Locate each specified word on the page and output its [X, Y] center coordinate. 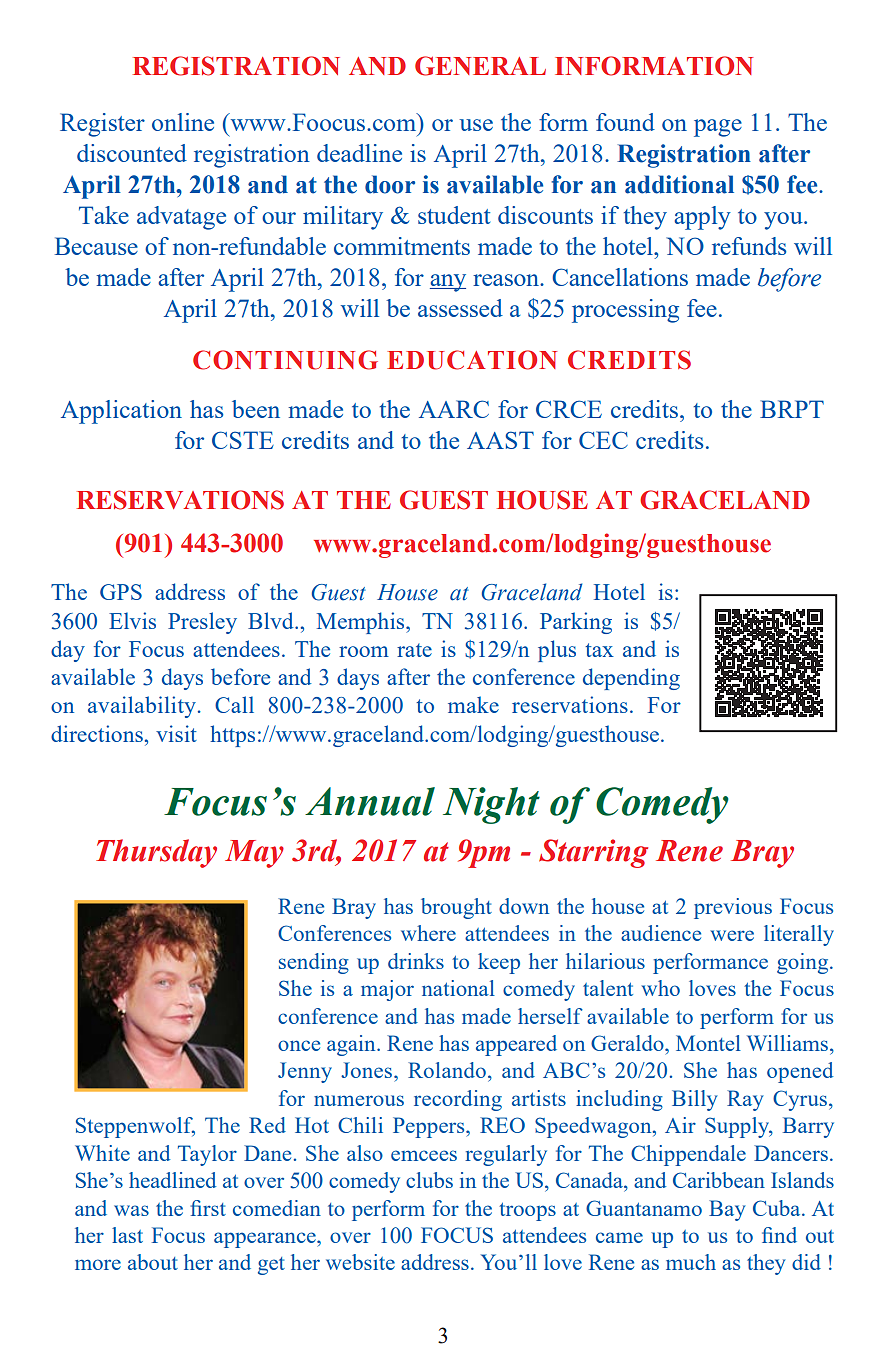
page [718, 128]
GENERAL [480, 66]
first [208, 1208]
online [183, 122]
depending [631, 679]
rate [414, 650]
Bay [727, 1210]
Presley [202, 623]
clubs [429, 1180]
